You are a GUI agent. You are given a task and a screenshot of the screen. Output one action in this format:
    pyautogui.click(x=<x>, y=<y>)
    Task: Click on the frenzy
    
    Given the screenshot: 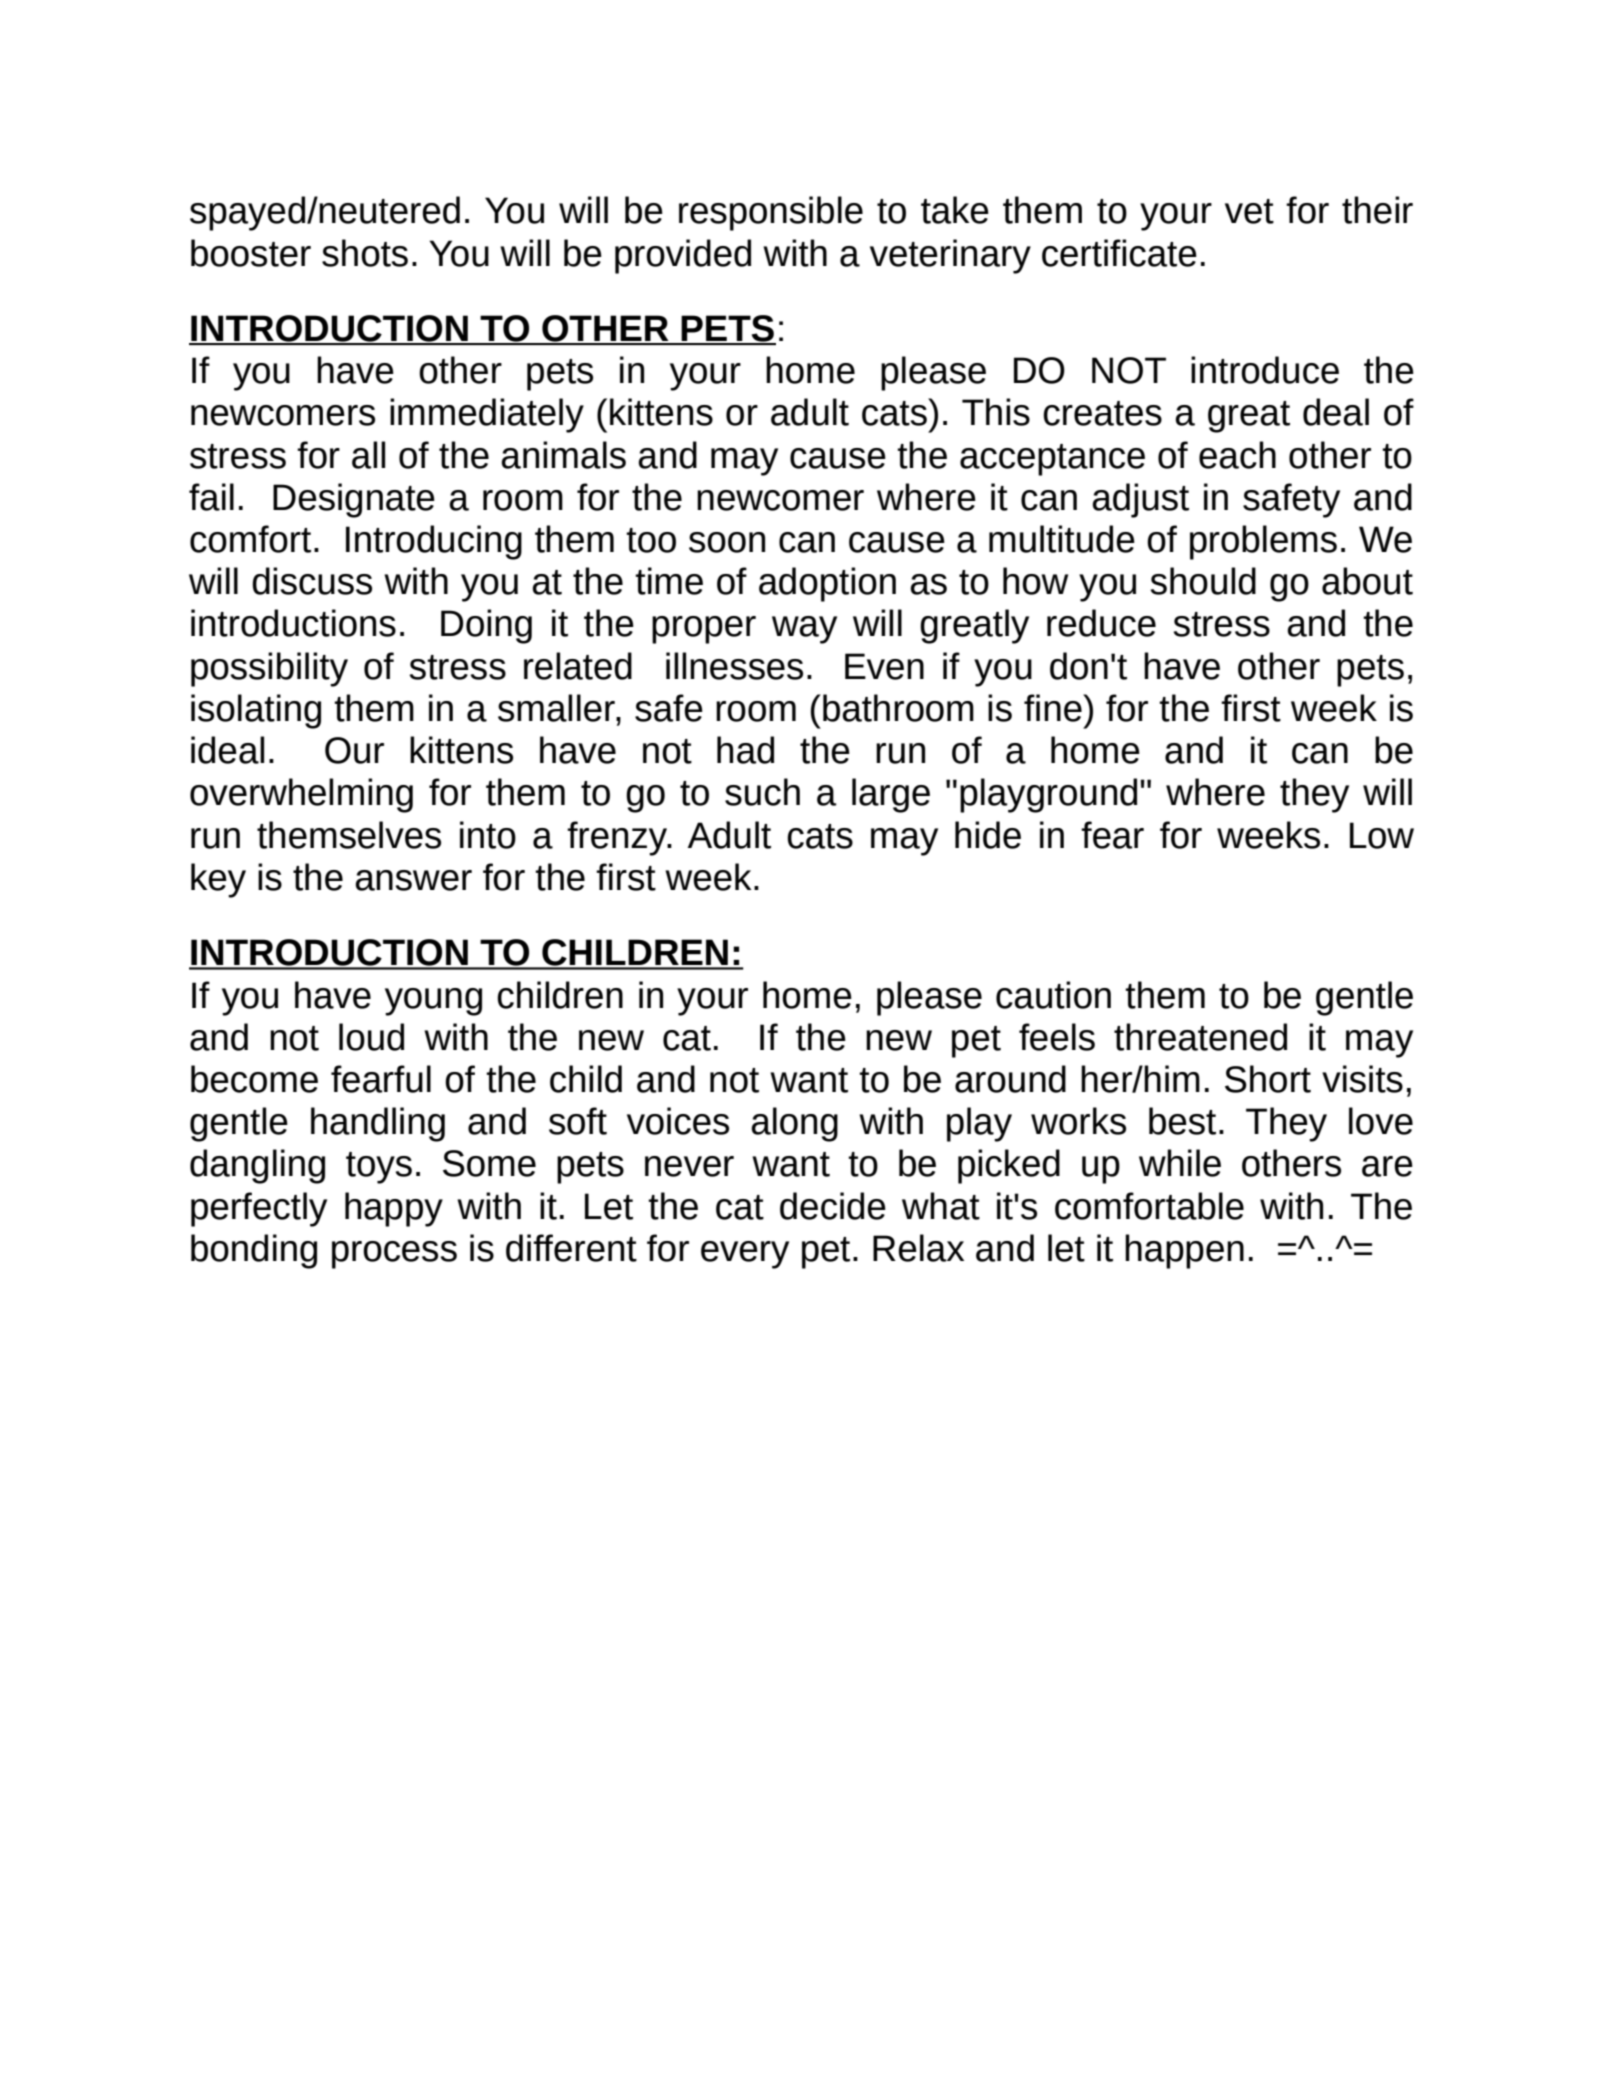 What is the action you would take?
    pyautogui.click(x=618, y=838)
